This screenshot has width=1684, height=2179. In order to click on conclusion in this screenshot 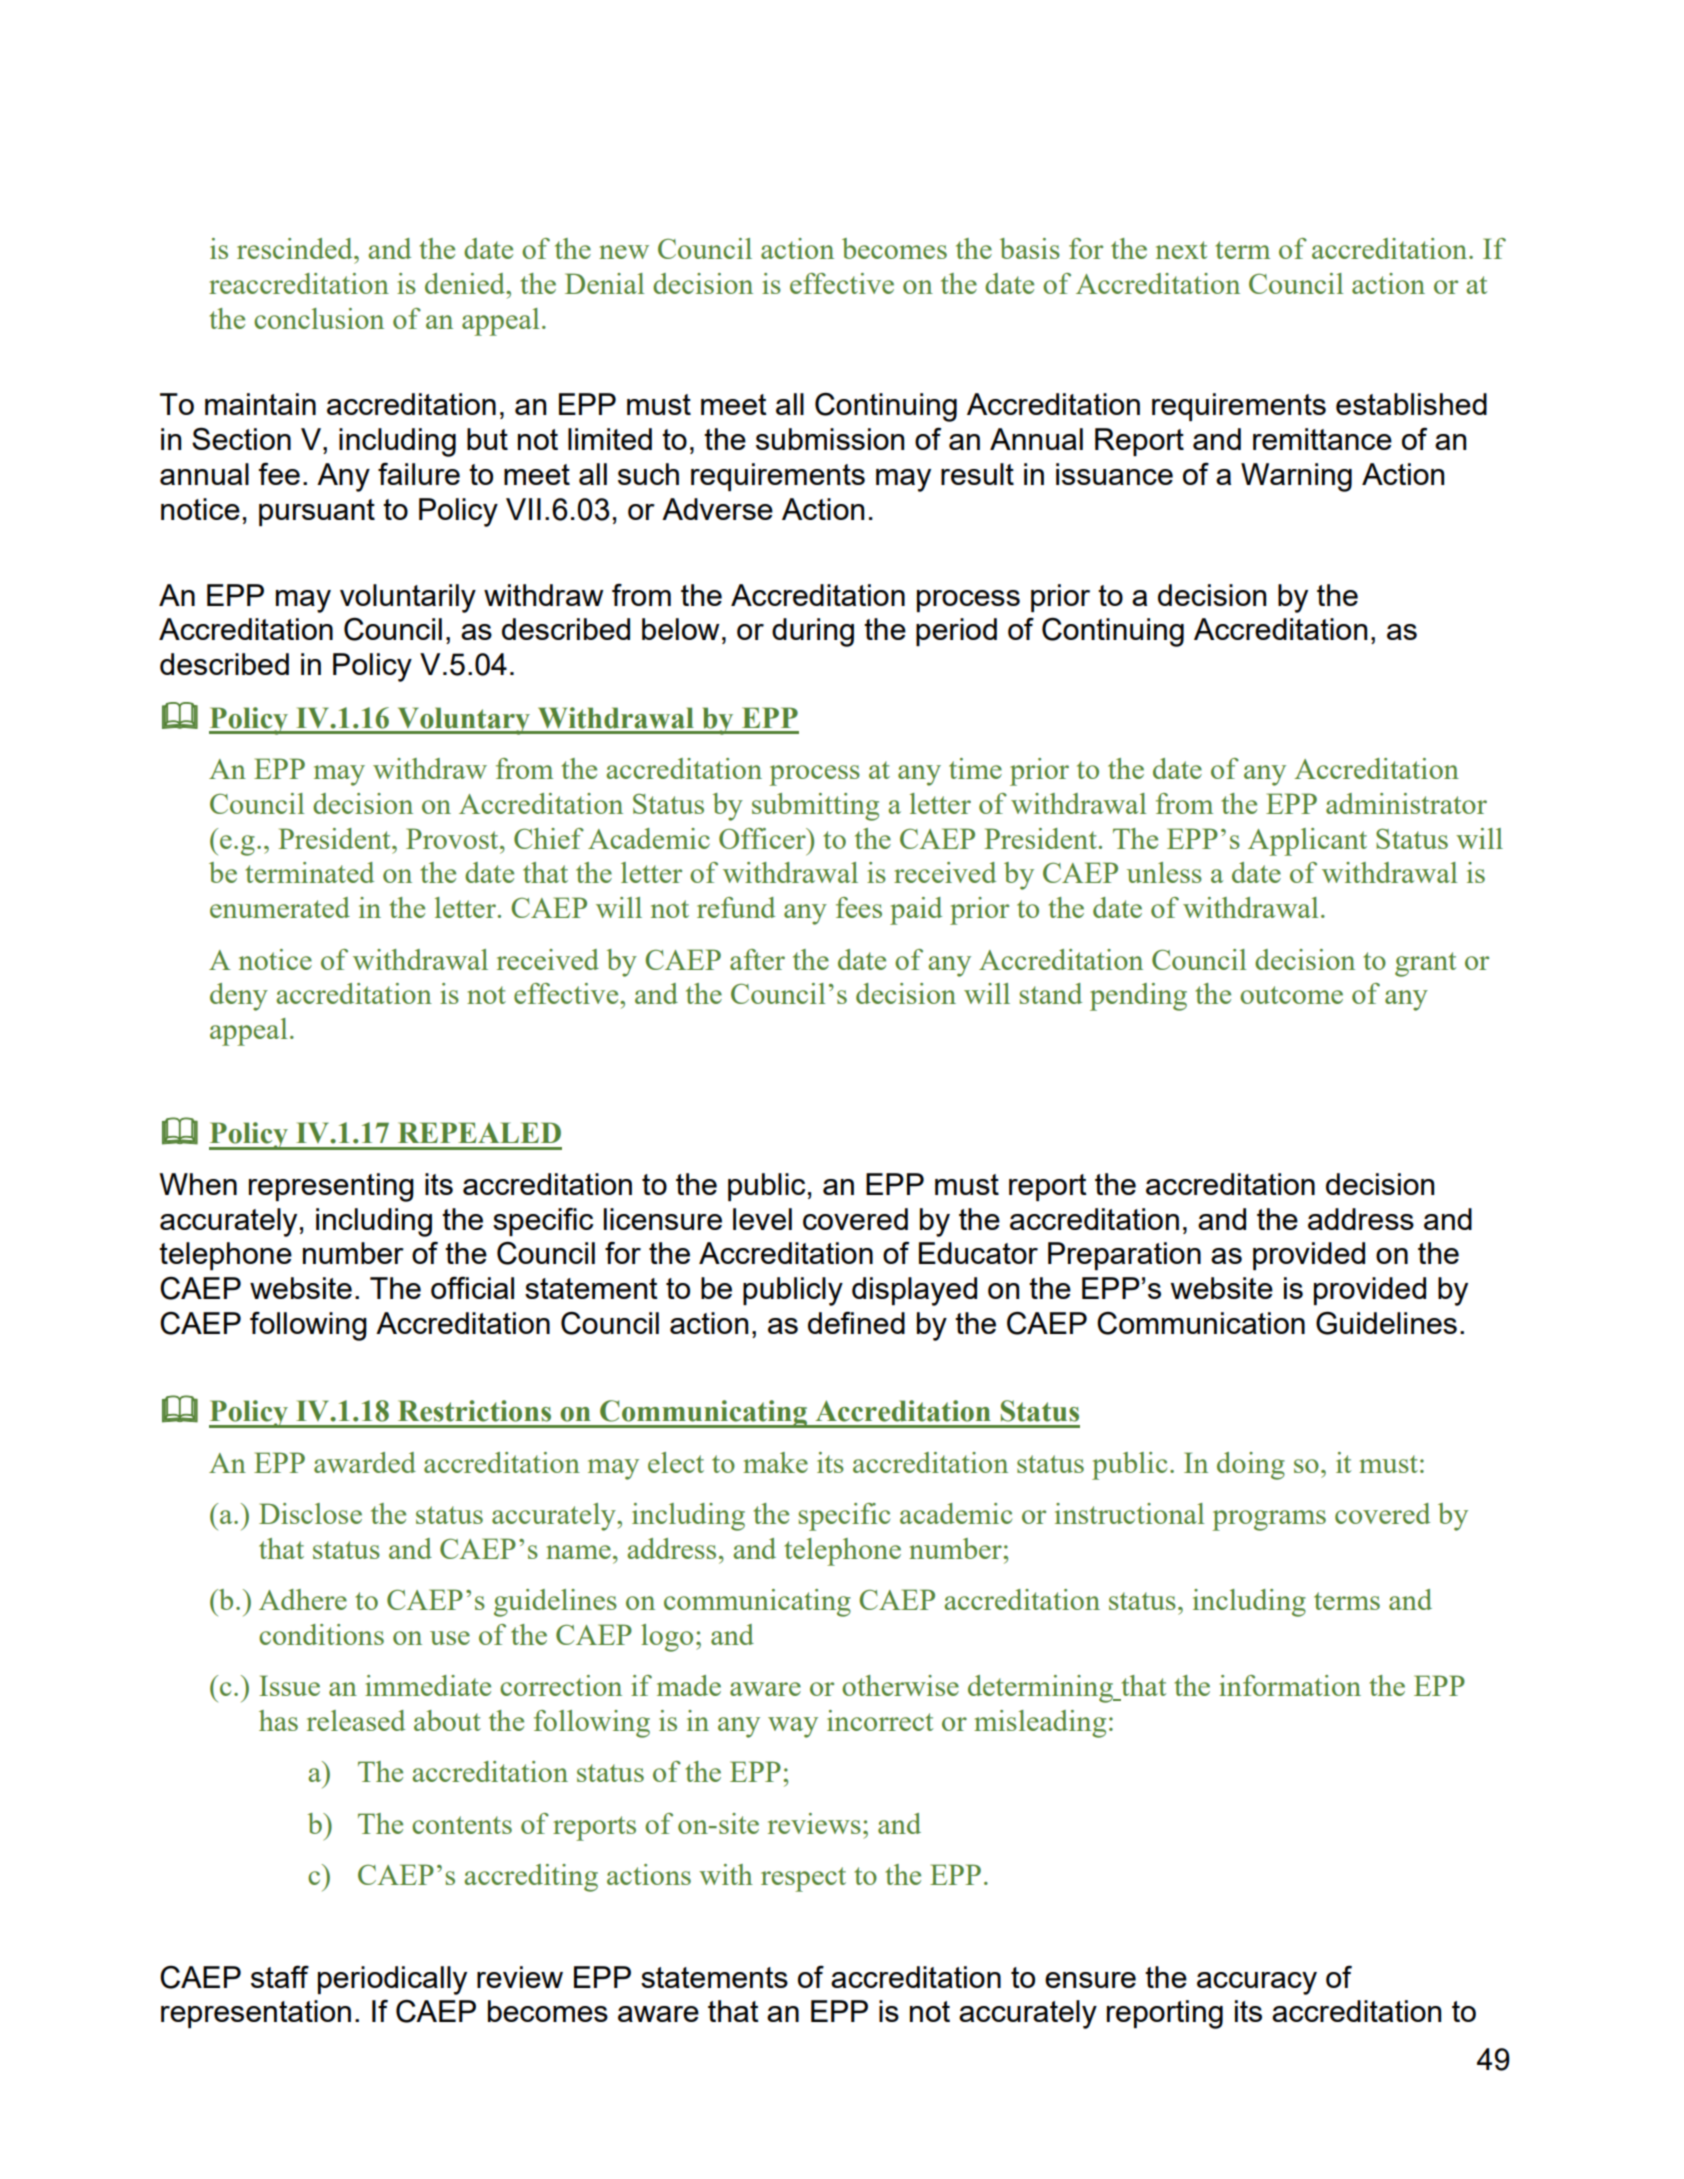, I will do `click(319, 318)`.
